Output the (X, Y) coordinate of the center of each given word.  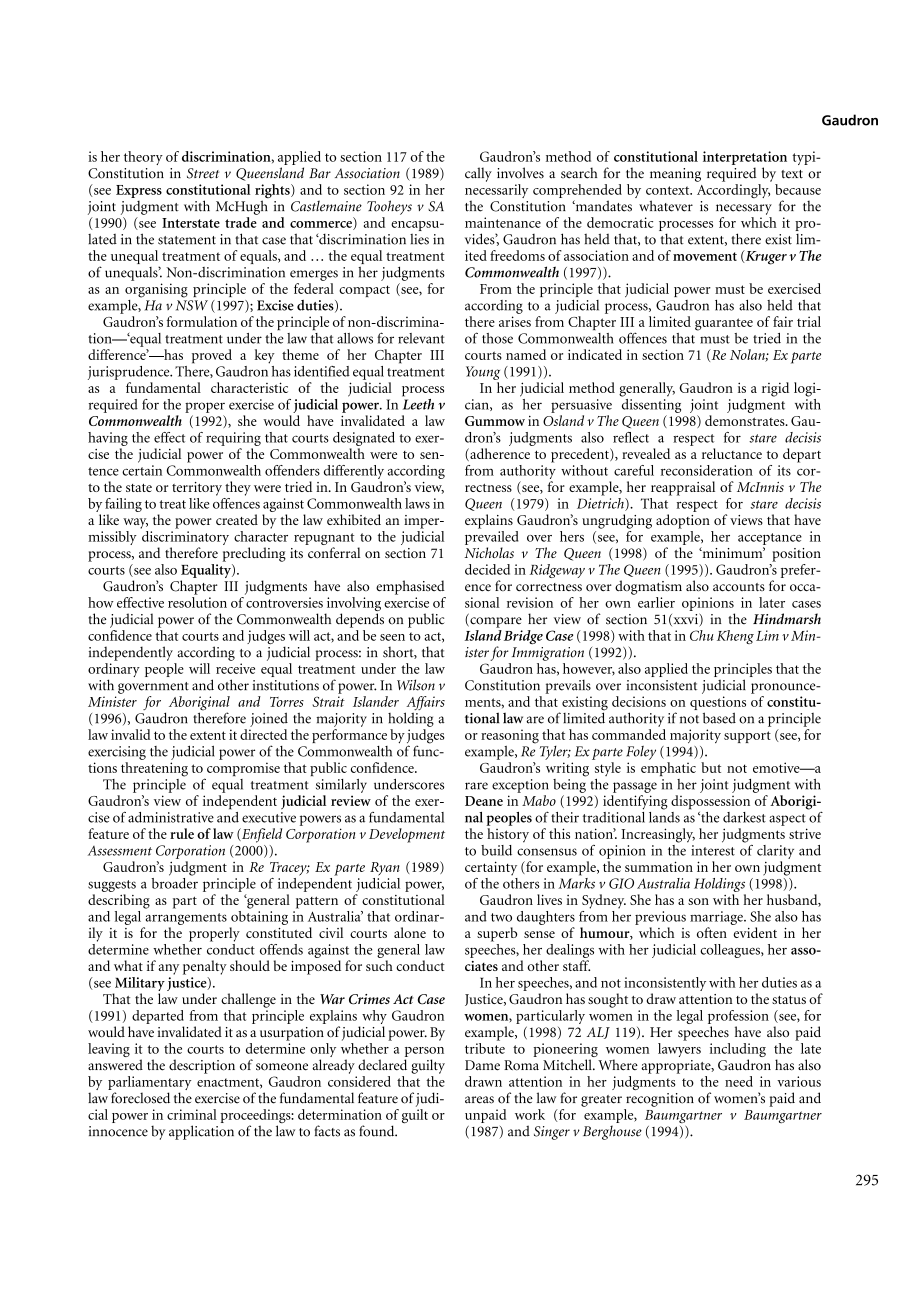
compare (495, 622)
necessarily (496, 192)
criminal (192, 1114)
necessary (744, 209)
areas (479, 1100)
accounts (739, 587)
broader (175, 882)
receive (235, 668)
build (496, 850)
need (739, 1081)
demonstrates (746, 420)
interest (713, 850)
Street (203, 173)
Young (483, 373)
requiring (233, 439)
